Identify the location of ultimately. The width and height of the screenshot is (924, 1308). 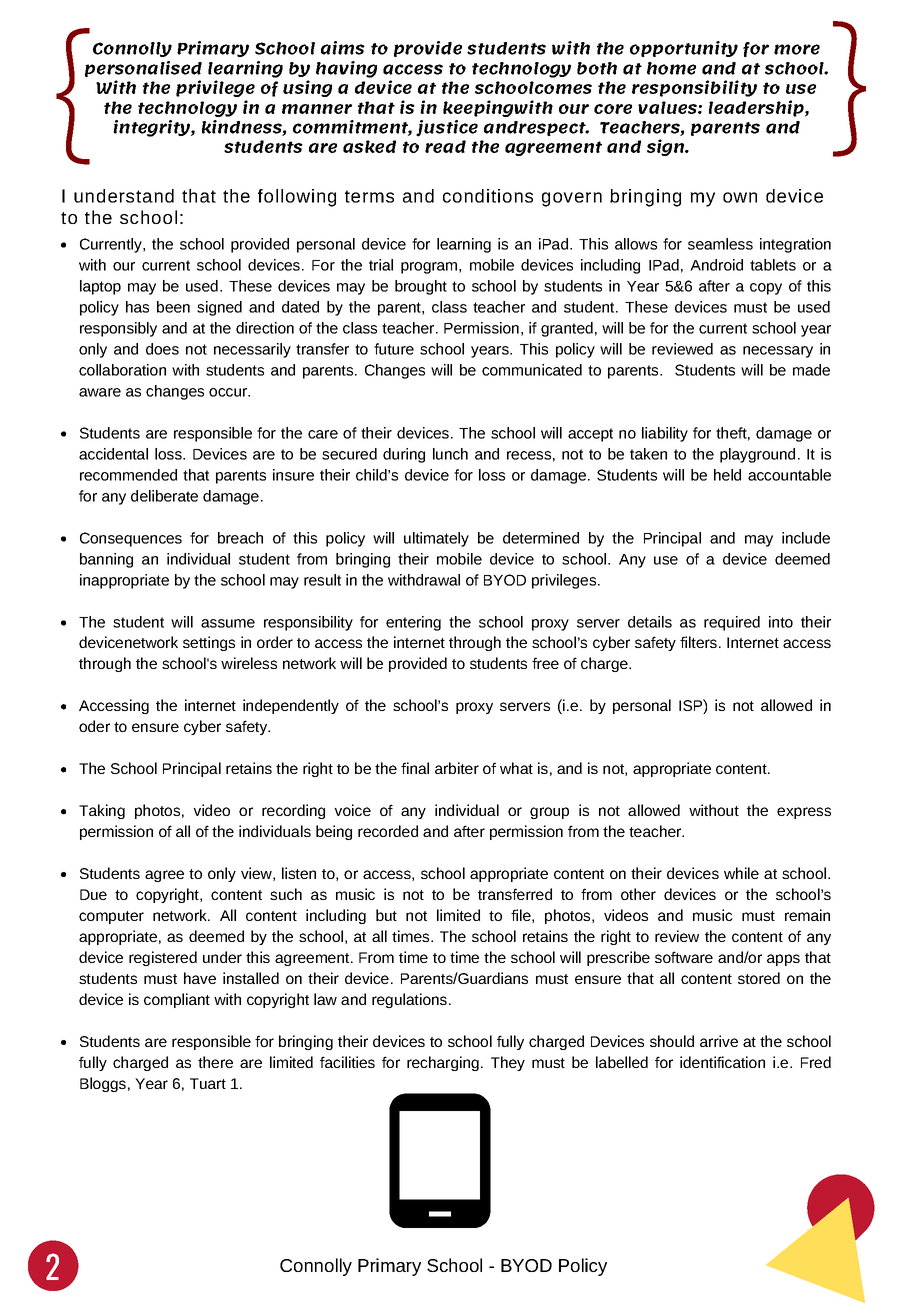
(436, 539).
